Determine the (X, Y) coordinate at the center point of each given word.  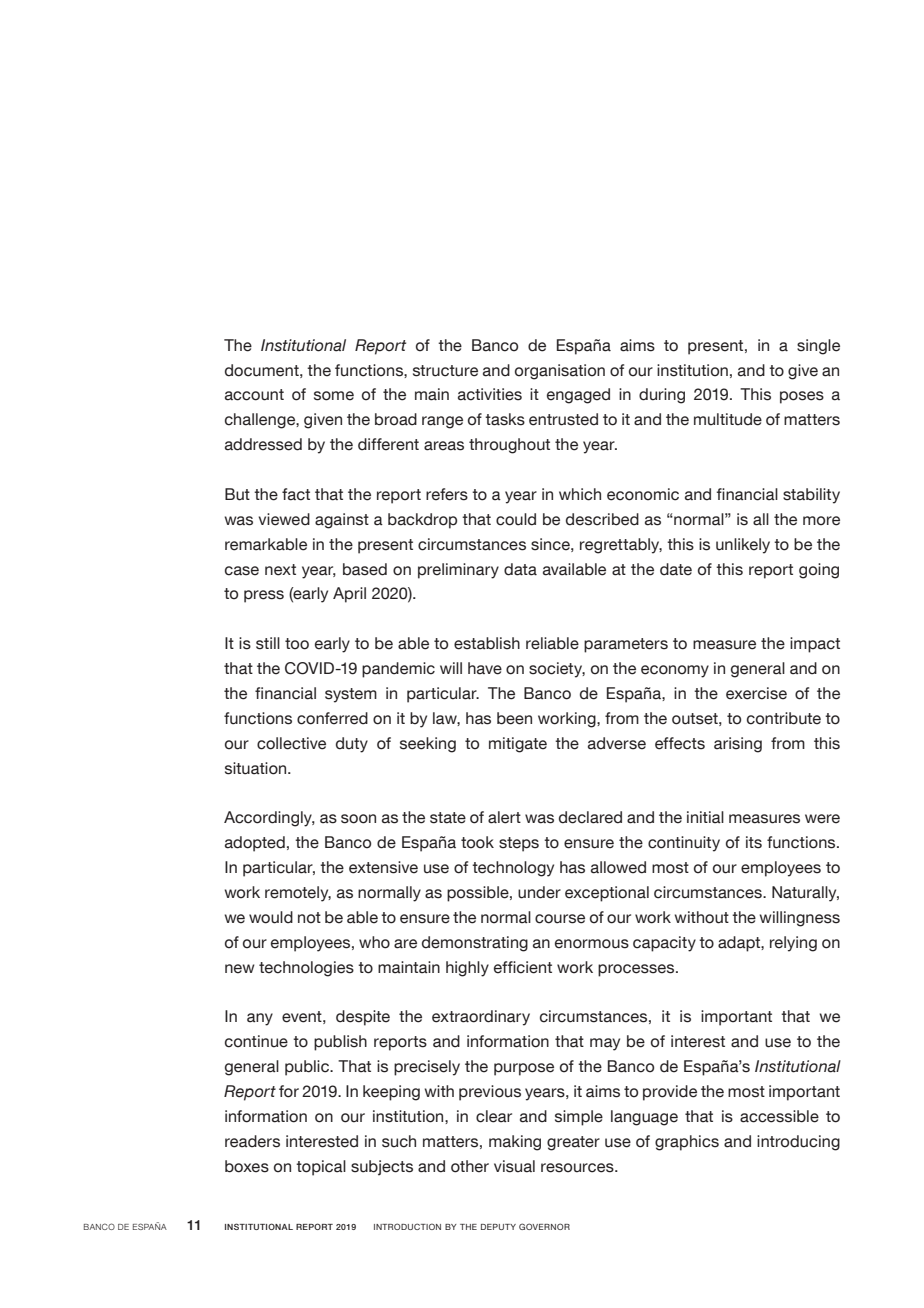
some (334, 396)
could (516, 519)
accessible (779, 1116)
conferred (332, 718)
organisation (560, 372)
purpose (524, 1069)
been (514, 718)
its (754, 842)
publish (340, 1043)
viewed (284, 519)
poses (802, 397)
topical (321, 1168)
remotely (298, 894)
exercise (756, 693)
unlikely (743, 546)
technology (513, 869)
